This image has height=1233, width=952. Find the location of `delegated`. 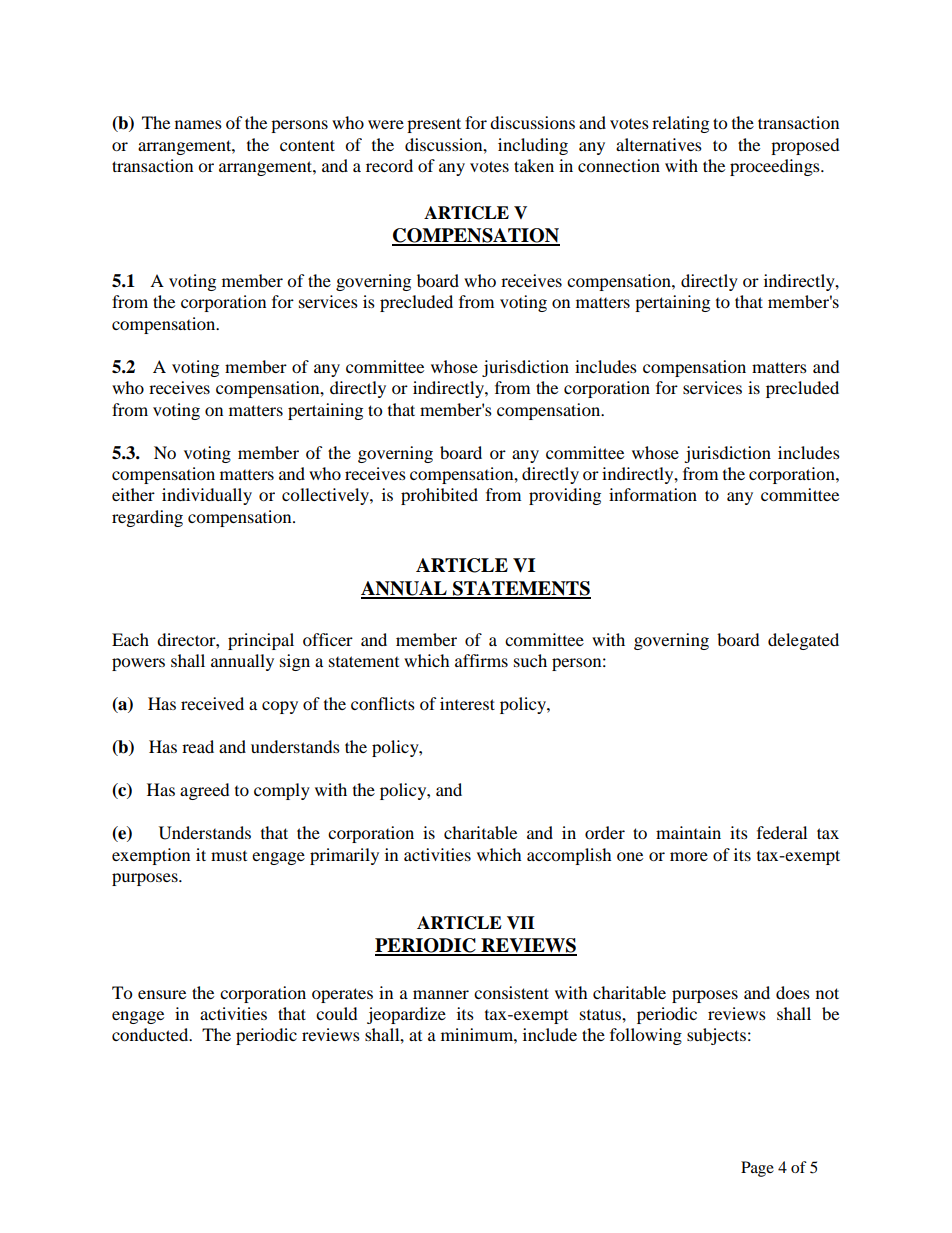

delegated is located at coordinates (803, 641).
